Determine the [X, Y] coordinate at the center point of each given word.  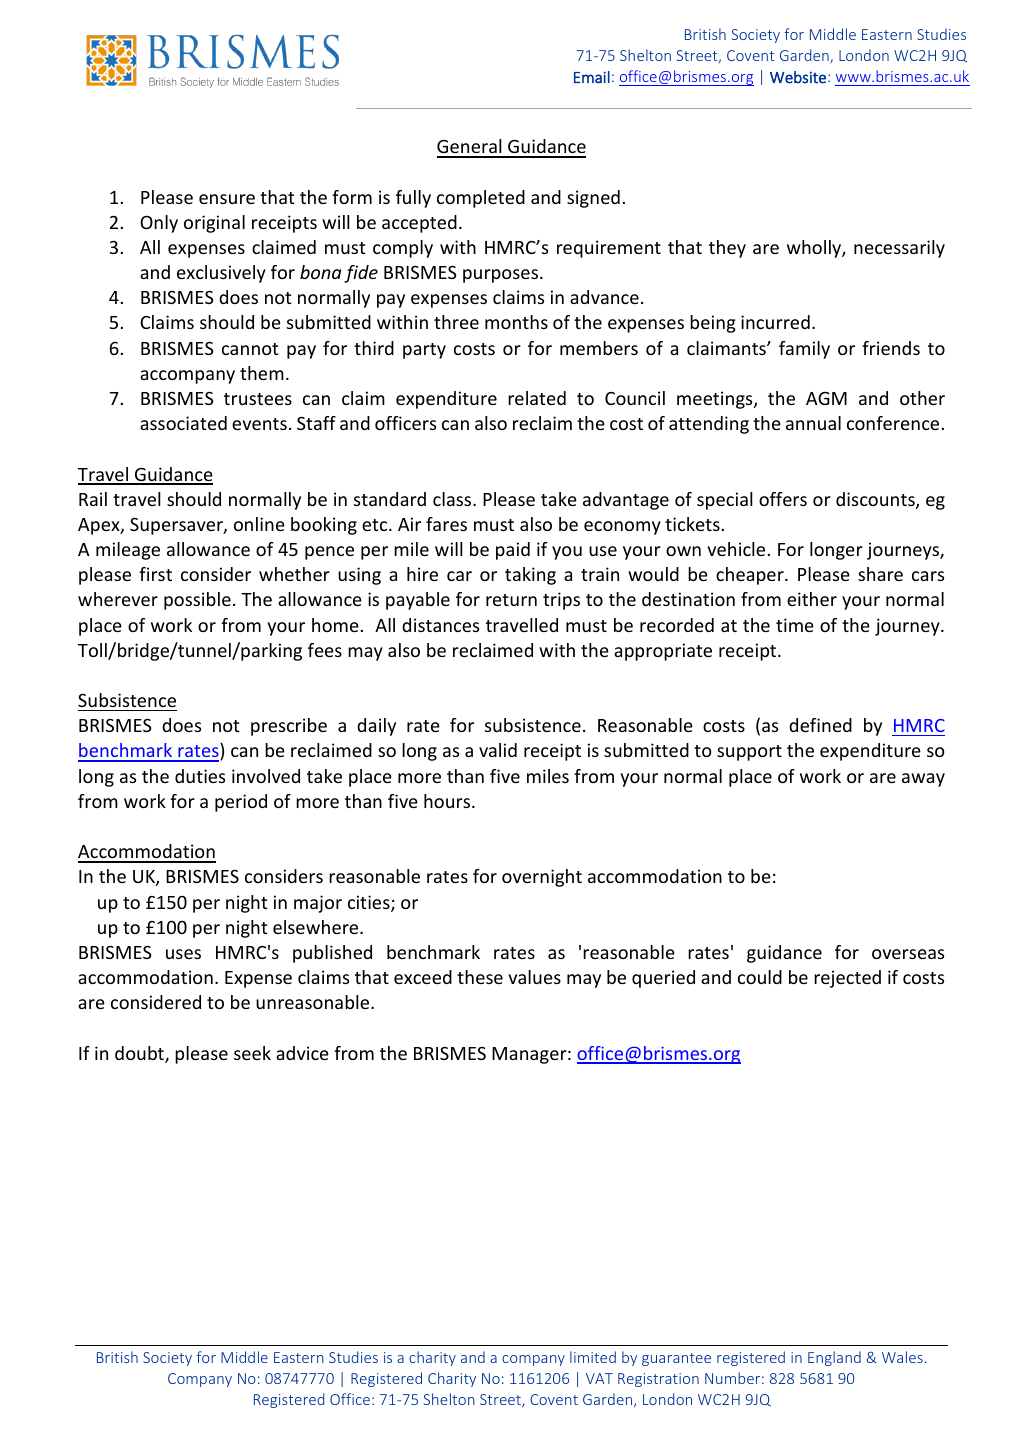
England [834, 1358]
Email [592, 77]
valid [498, 750]
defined [820, 725]
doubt [140, 1054]
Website [798, 77]
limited [593, 1357]
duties [200, 776]
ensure [227, 199]
